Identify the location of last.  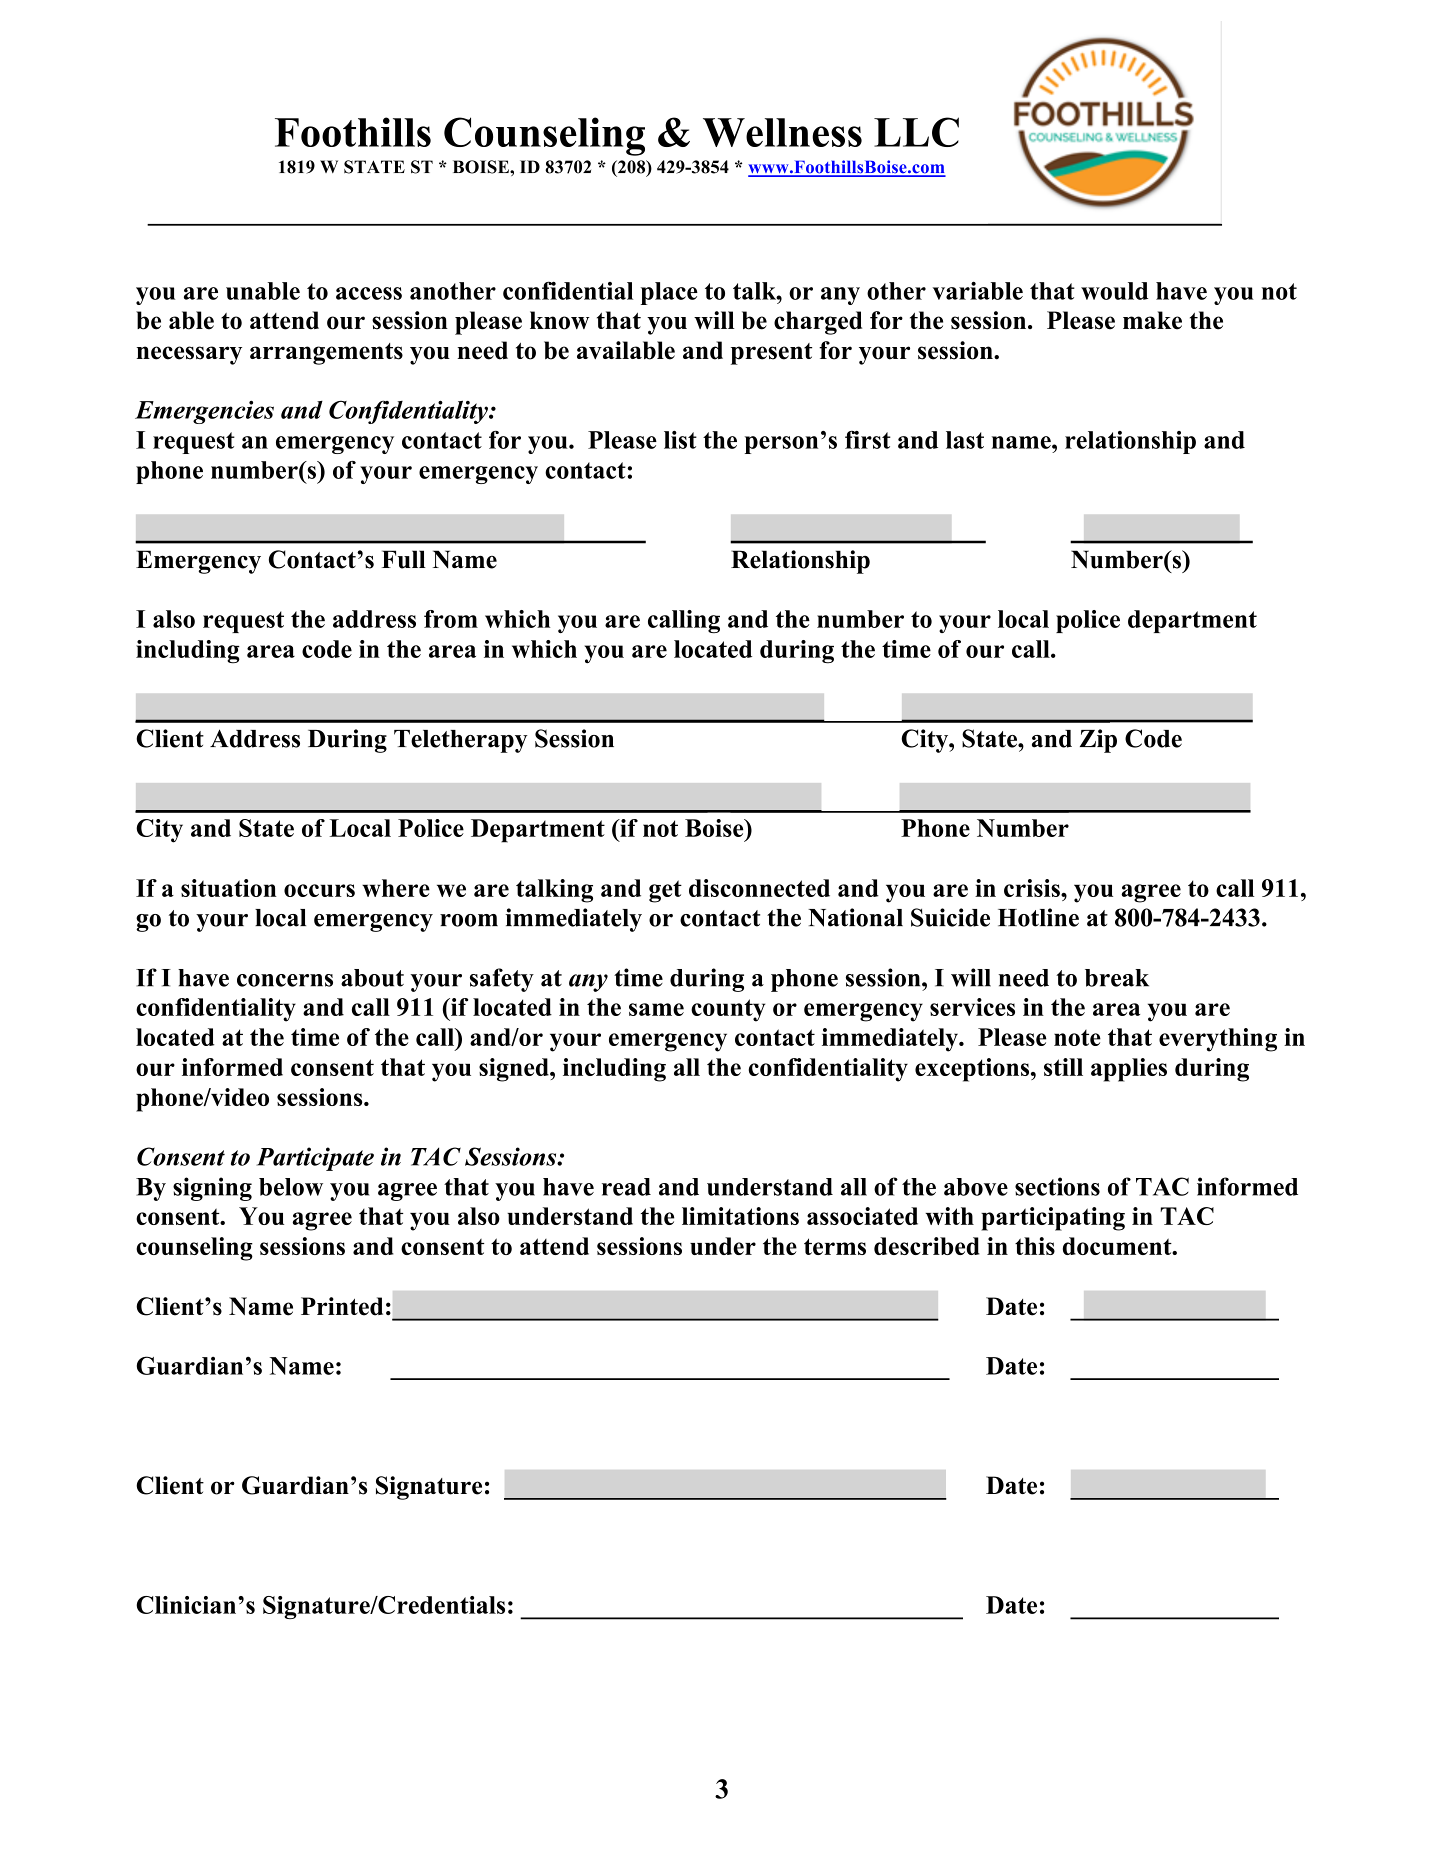
(965, 440).
